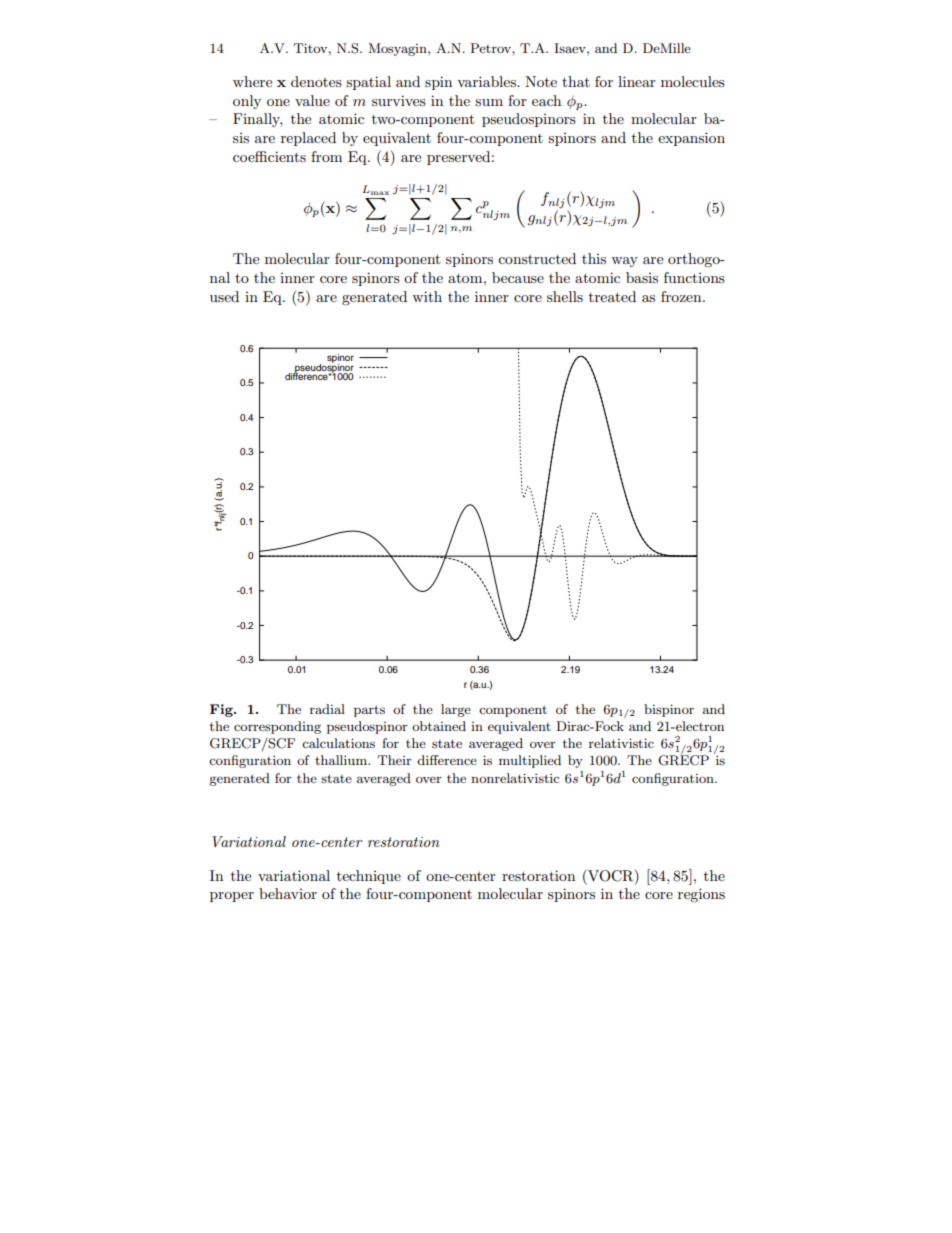 The image size is (952, 1233). What do you see at coordinates (369, 877) in the screenshot?
I see `technique` at bounding box center [369, 877].
